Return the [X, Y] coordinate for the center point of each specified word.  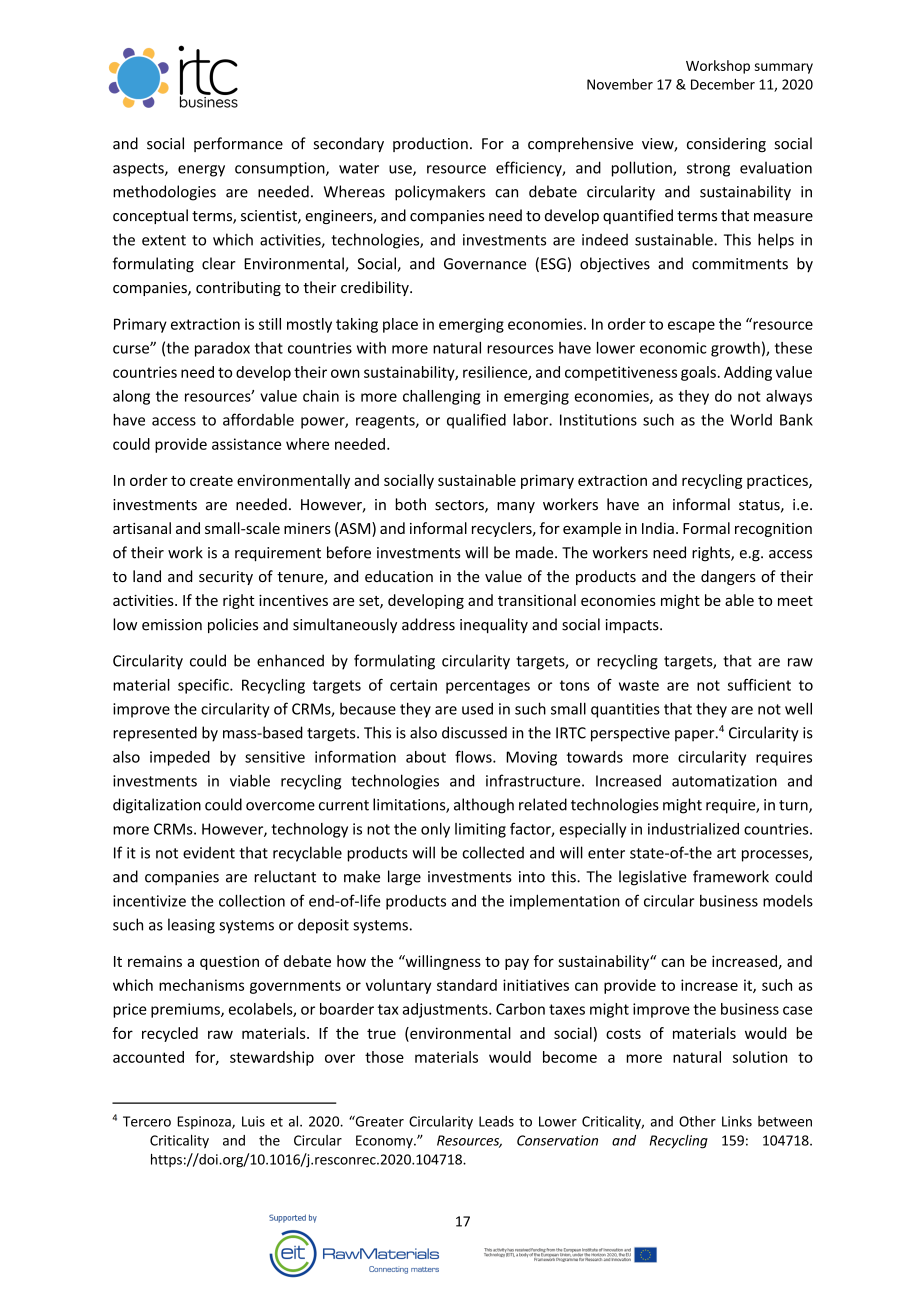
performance [238, 144]
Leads [496, 1121]
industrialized [693, 829]
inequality [494, 625]
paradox [222, 349]
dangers [728, 577]
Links [737, 1121]
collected [493, 852]
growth [735, 349]
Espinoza [205, 1122]
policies [233, 625]
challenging [442, 397]
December [723, 84]
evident [209, 853]
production [430, 144]
